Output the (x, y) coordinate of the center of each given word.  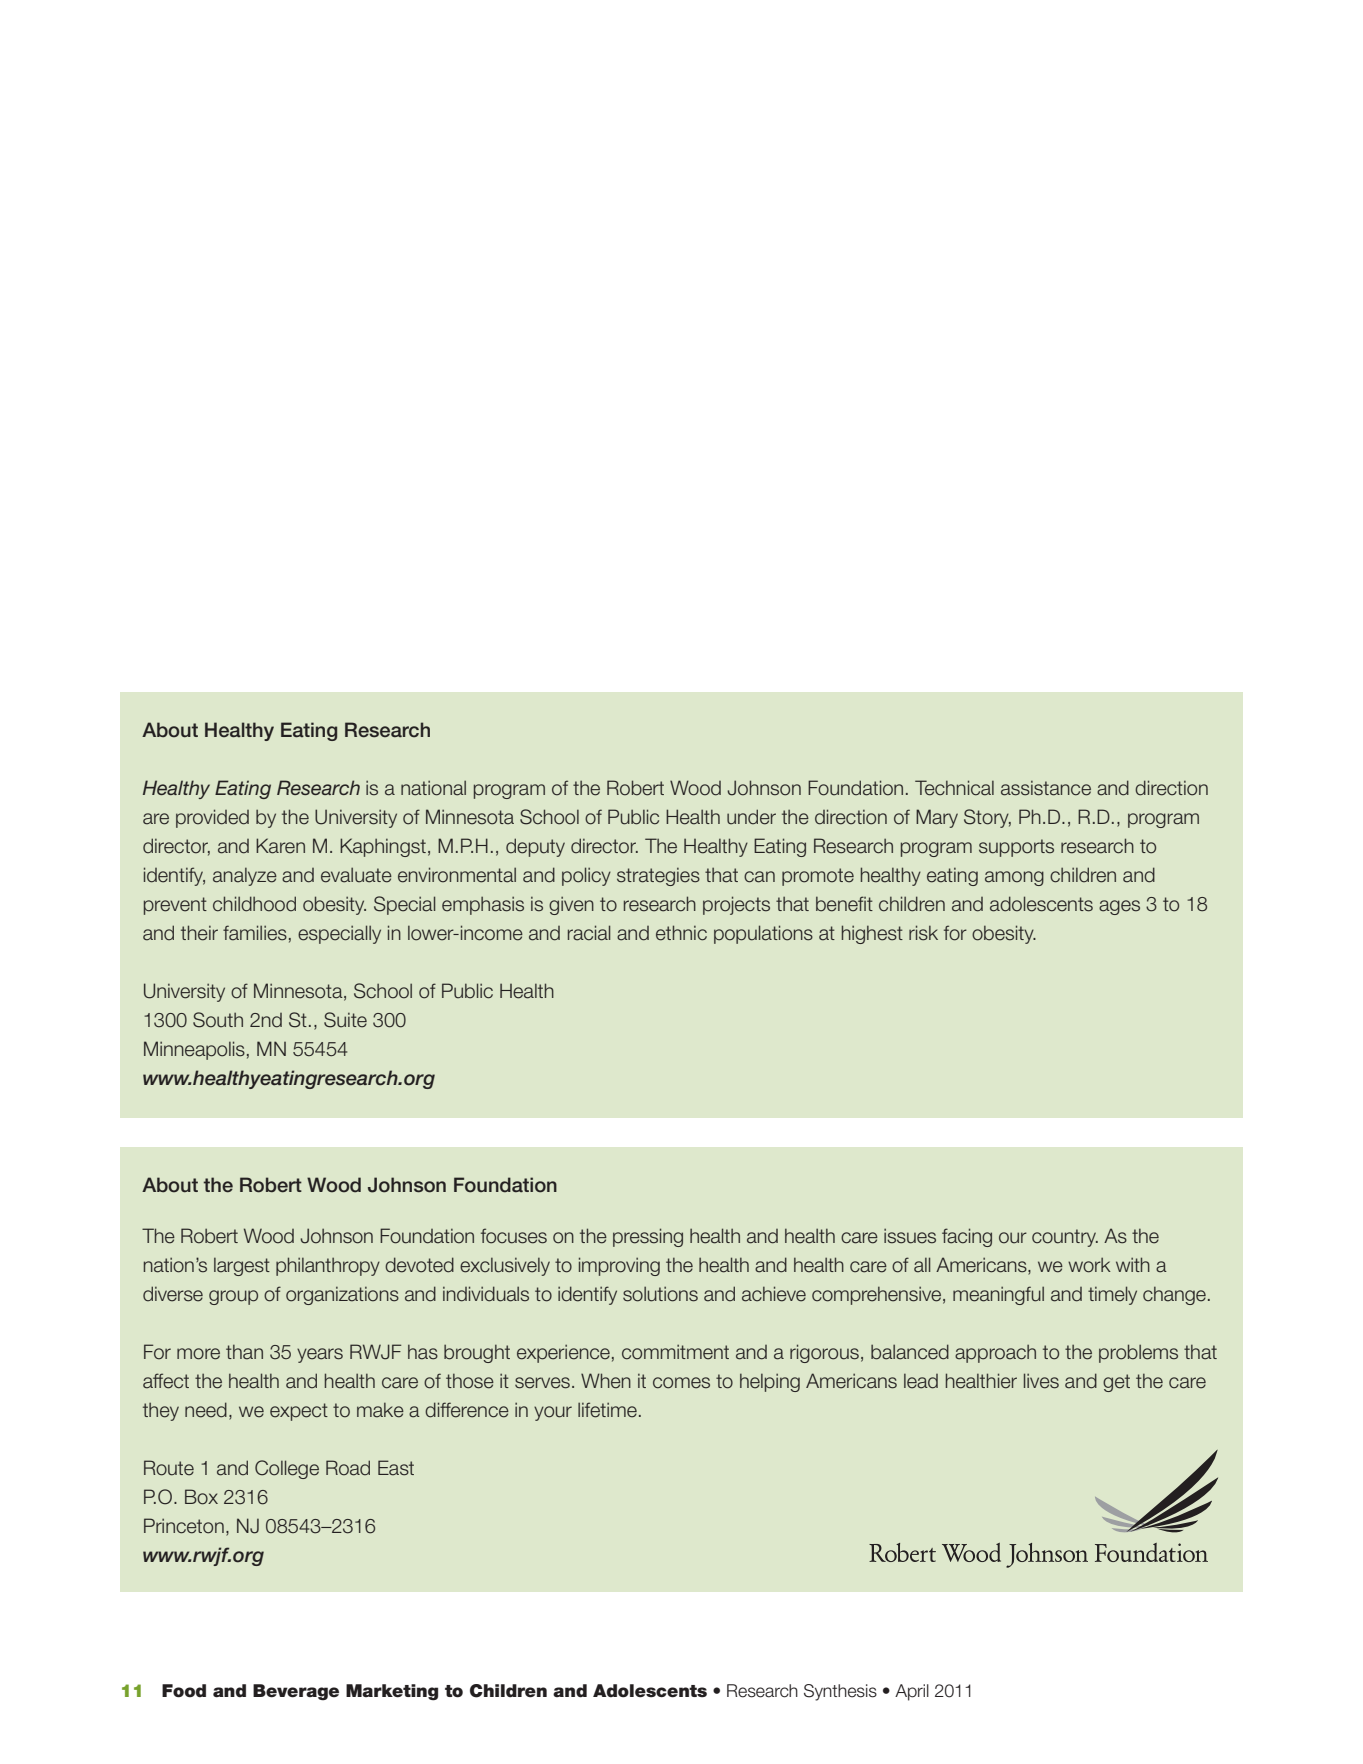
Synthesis (840, 1692)
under (751, 817)
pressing (648, 1237)
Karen (280, 846)
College (287, 1469)
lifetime (607, 1410)
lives (1041, 1381)
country (1065, 1238)
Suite (345, 1020)
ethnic (681, 933)
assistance (1046, 788)
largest (242, 1267)
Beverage (296, 1692)
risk (923, 933)
